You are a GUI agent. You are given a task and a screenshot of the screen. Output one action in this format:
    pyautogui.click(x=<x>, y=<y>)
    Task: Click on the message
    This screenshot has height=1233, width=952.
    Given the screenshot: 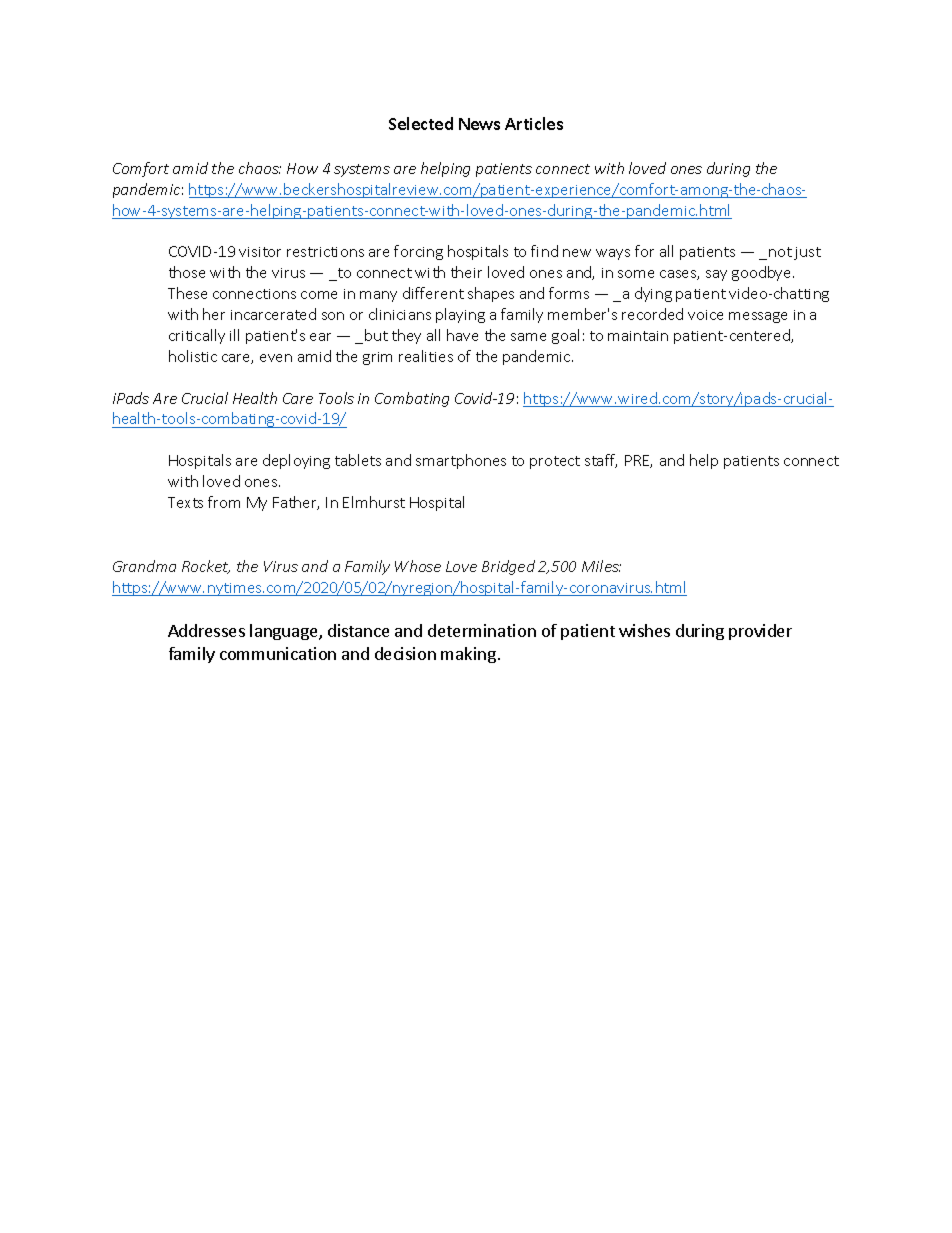 What is the action you would take?
    pyautogui.click(x=758, y=317)
